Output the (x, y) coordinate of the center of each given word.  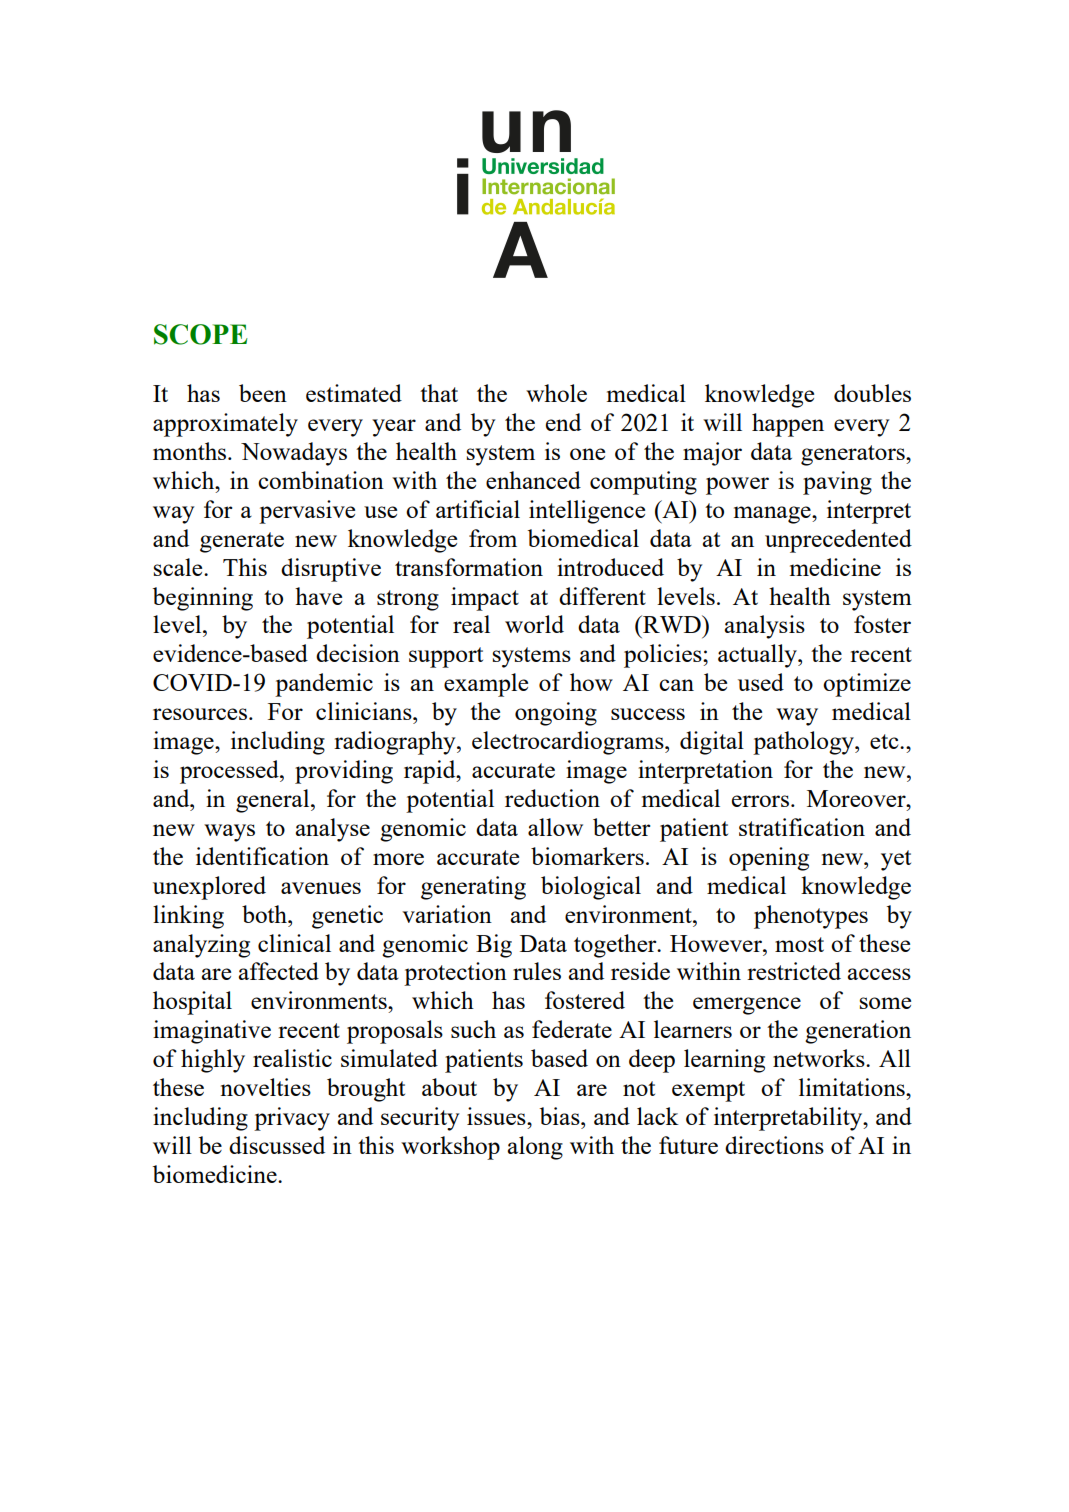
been (263, 393)
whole (556, 393)
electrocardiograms (569, 743)
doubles (872, 393)
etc (885, 741)
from (493, 538)
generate (242, 542)
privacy (292, 1119)
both (265, 914)
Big (494, 946)
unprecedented (838, 541)
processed (230, 772)
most (799, 944)
